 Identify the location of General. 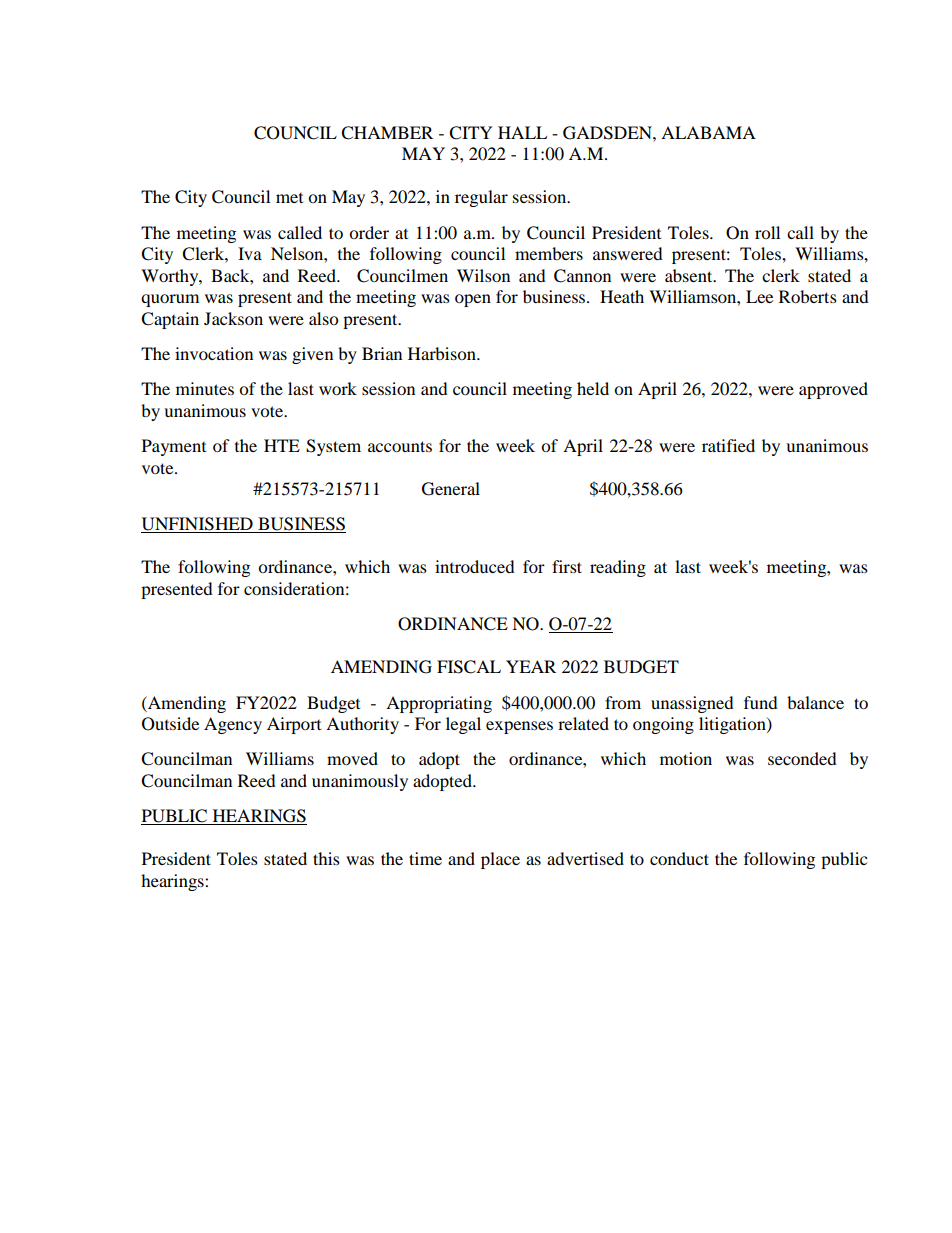
(451, 489).
